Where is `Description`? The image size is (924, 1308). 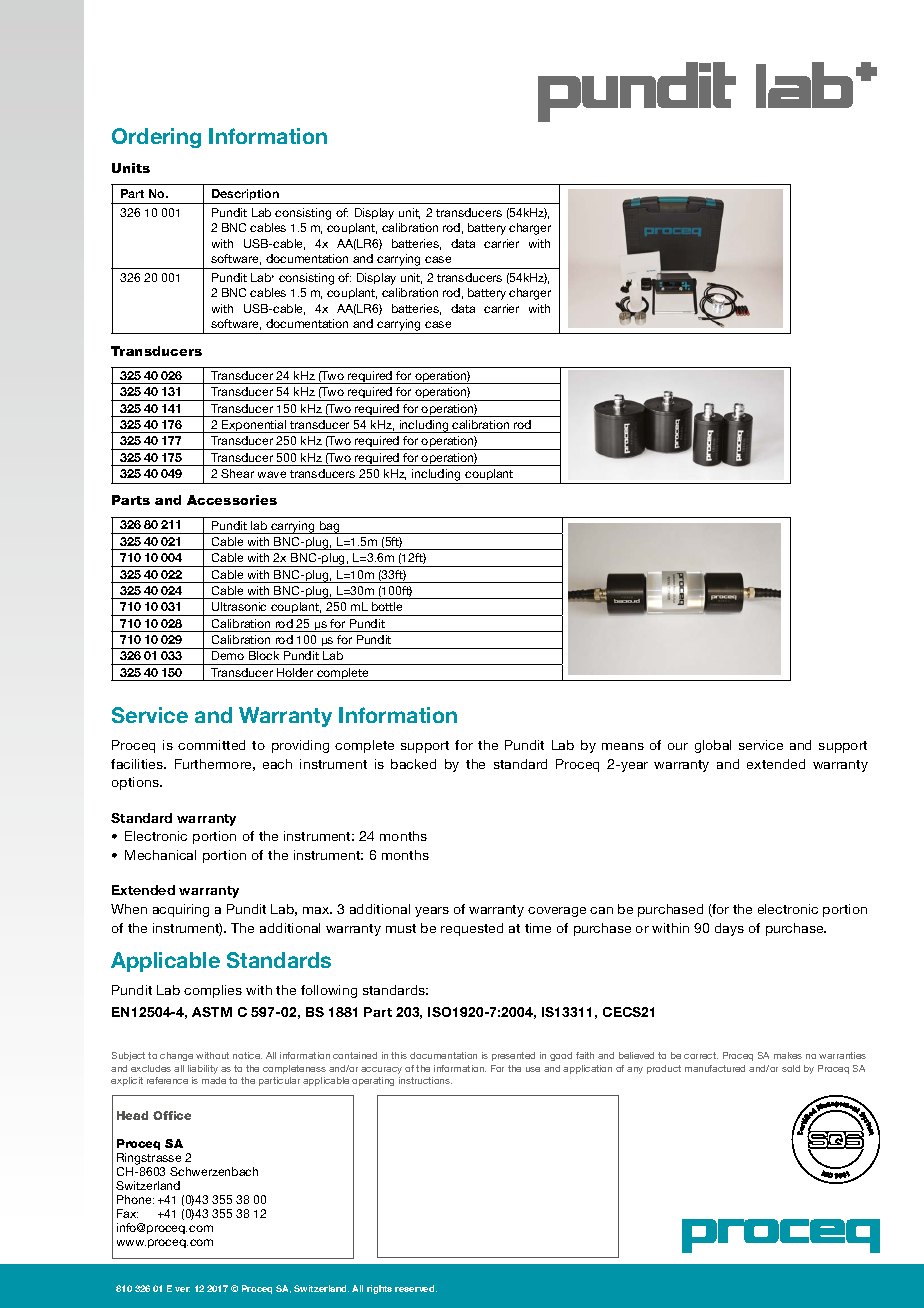
Description is located at coordinates (245, 194).
